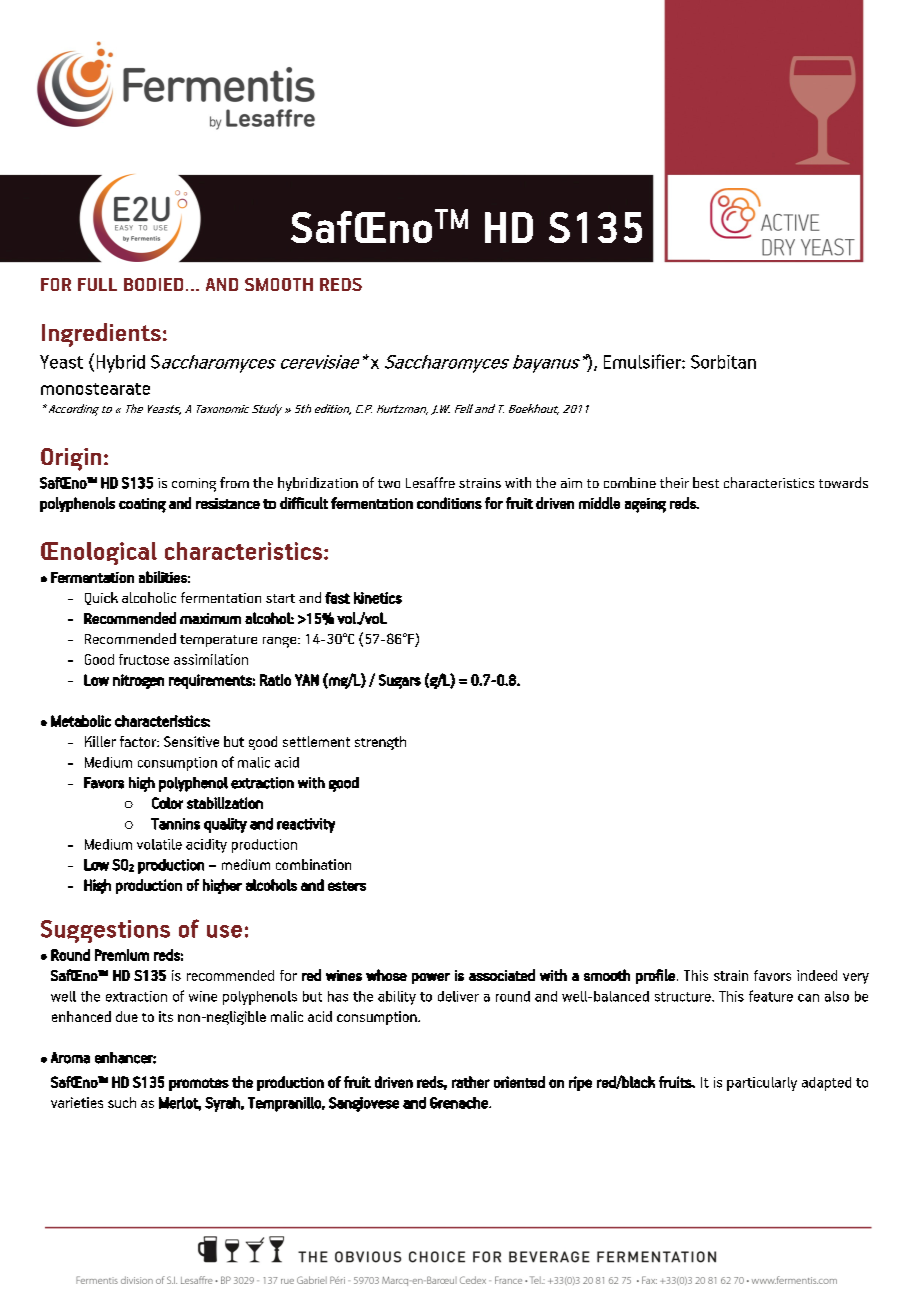 The width and height of the screenshot is (924, 1309). Describe the element at coordinates (471, 1082) in the screenshot. I see `rather` at that location.
